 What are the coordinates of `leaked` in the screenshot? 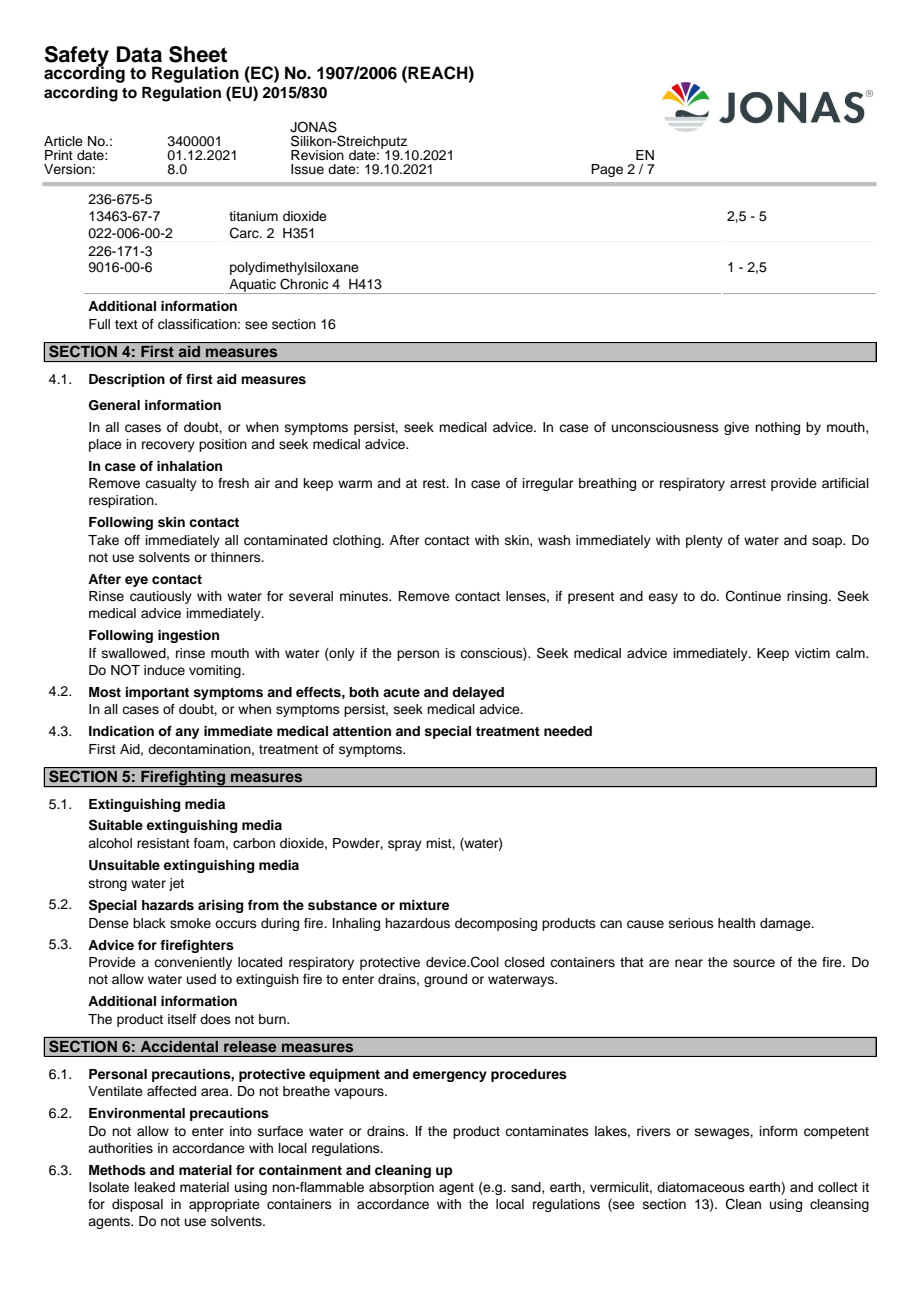 It's located at (155, 1187).
